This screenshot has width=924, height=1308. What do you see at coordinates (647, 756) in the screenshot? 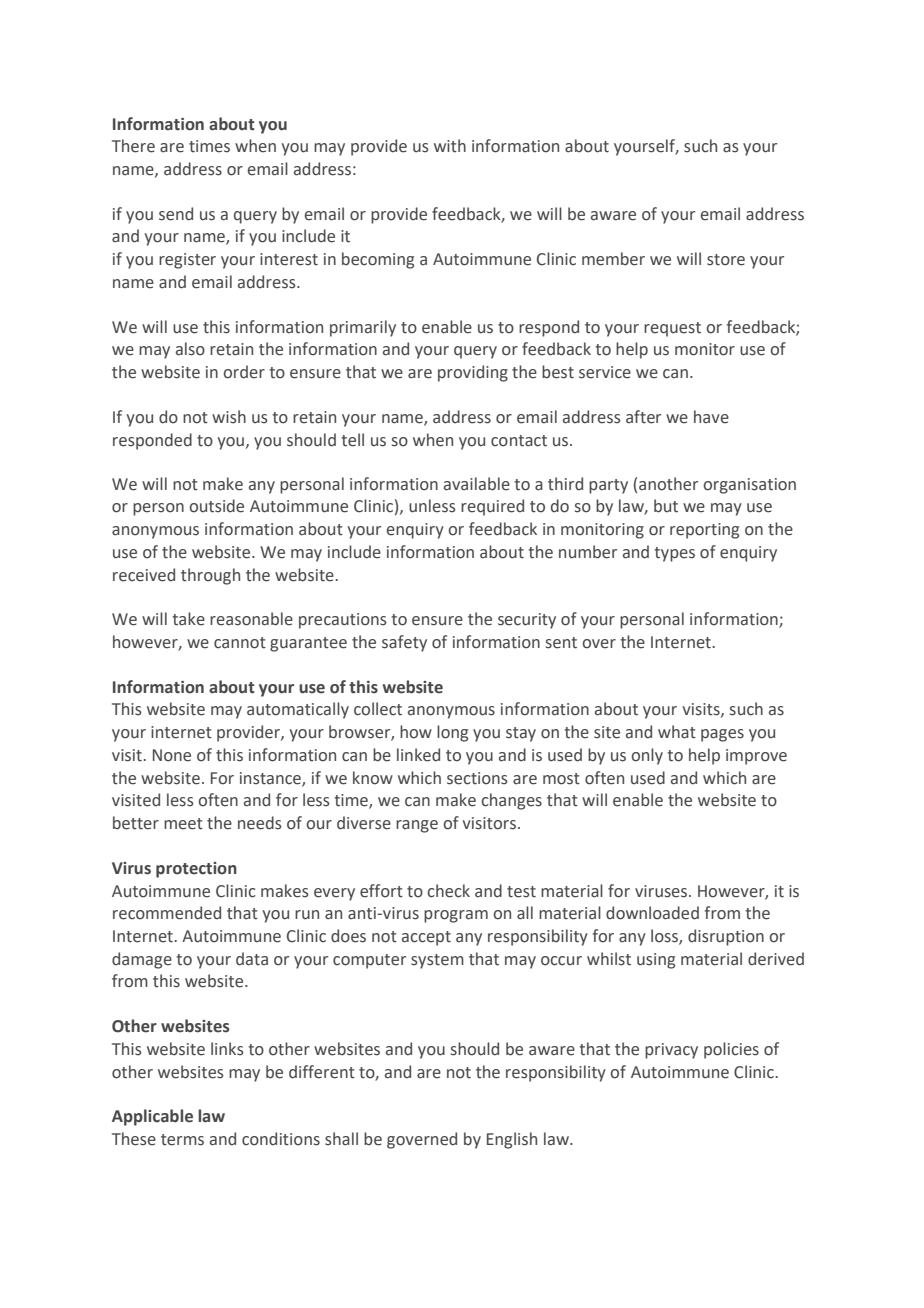
I see `only` at bounding box center [647, 756].
